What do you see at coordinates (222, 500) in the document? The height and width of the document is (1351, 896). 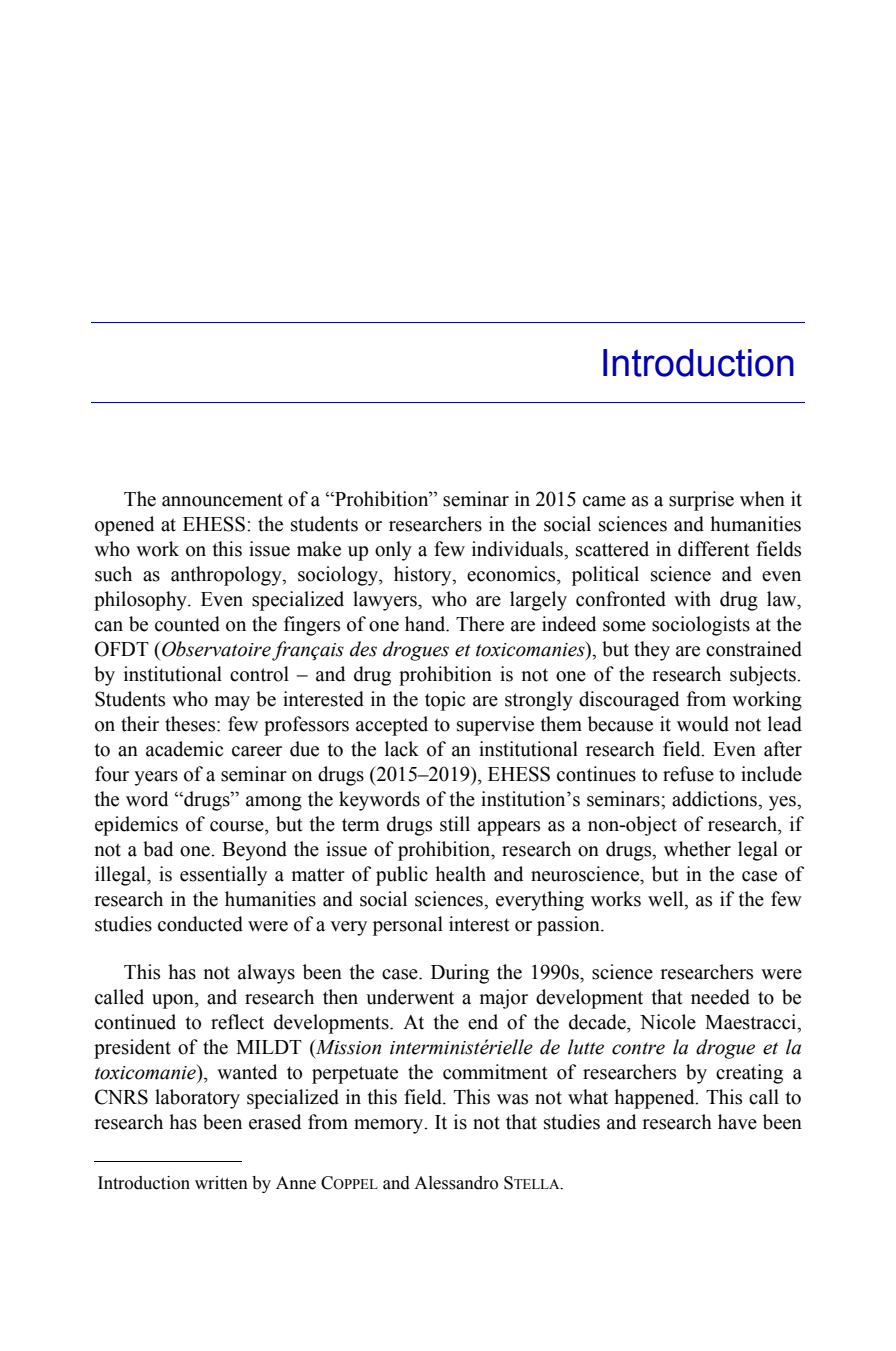 I see `announcement` at bounding box center [222, 500].
